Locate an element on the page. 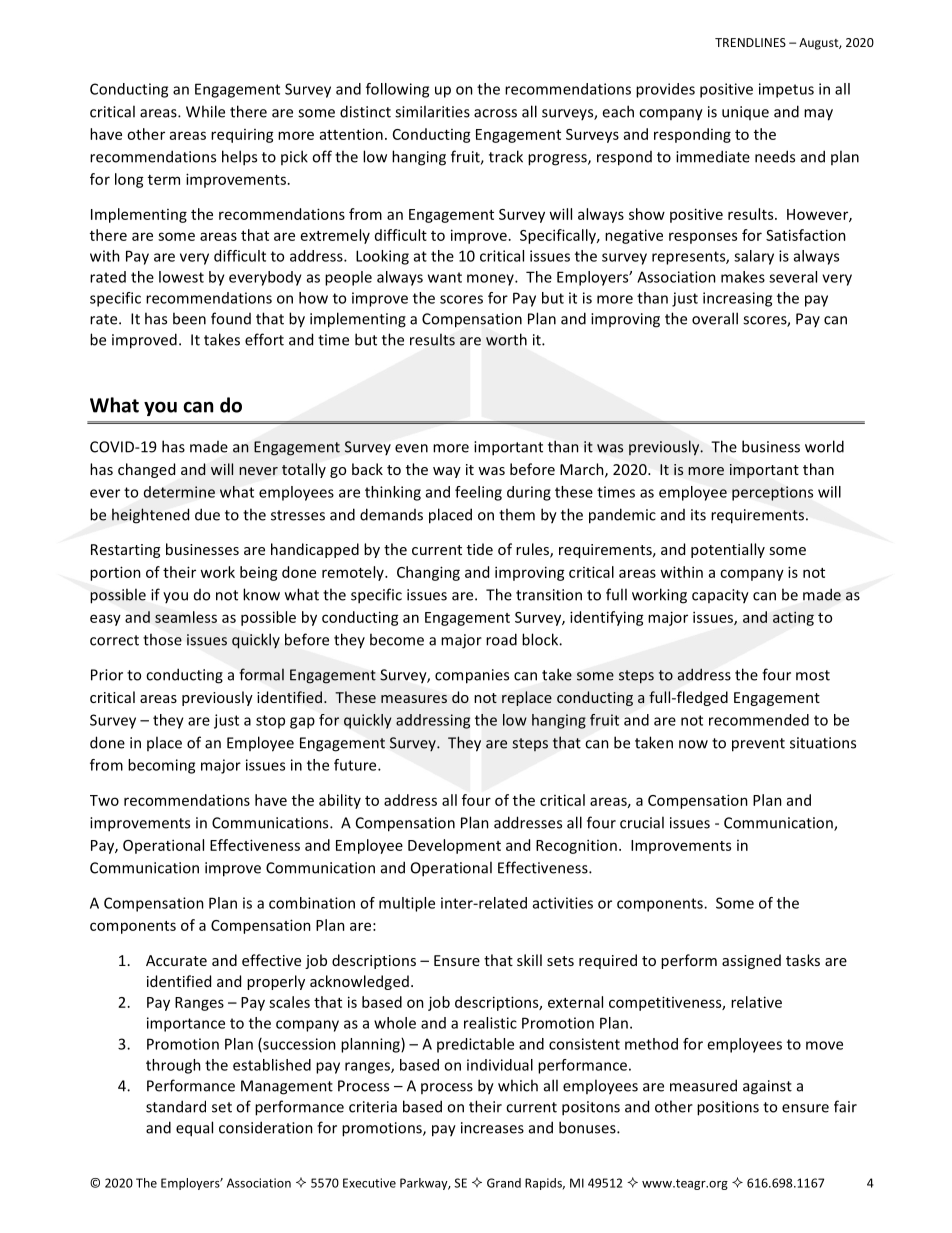  feeling is located at coordinates (478, 493).
